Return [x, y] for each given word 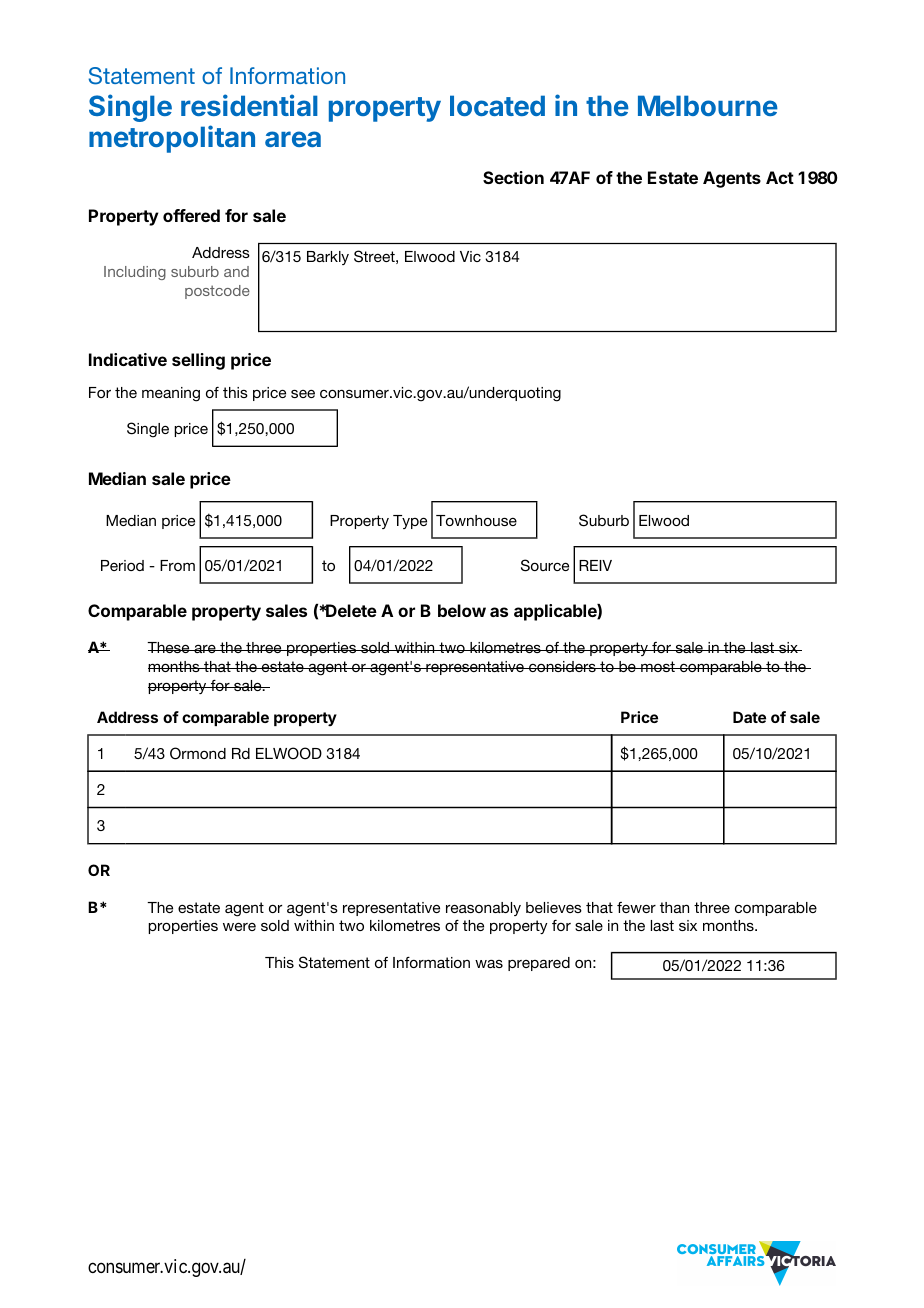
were [239, 927]
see [303, 394]
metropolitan [172, 139]
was [489, 963]
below [462, 610]
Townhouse [476, 520]
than [674, 907]
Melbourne [708, 105]
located [497, 105]
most [658, 666]
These [169, 647]
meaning [171, 394]
